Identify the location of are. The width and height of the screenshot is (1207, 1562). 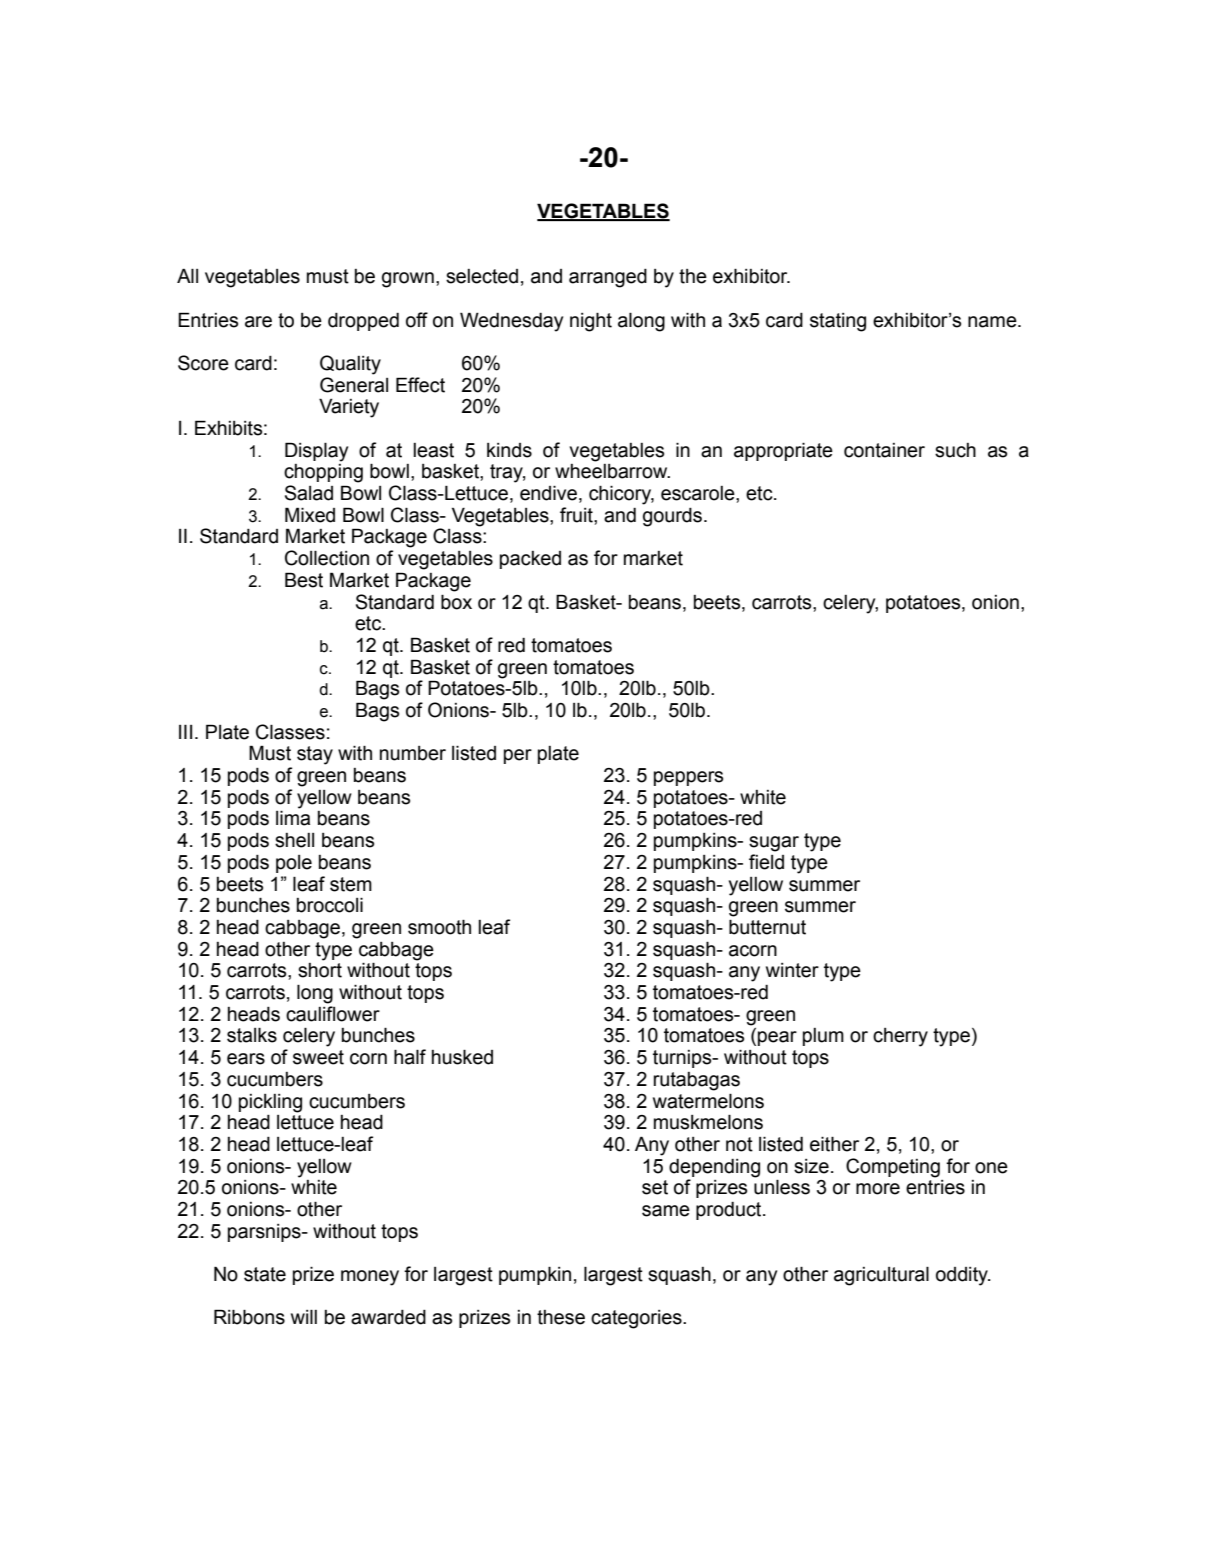
(258, 322).
